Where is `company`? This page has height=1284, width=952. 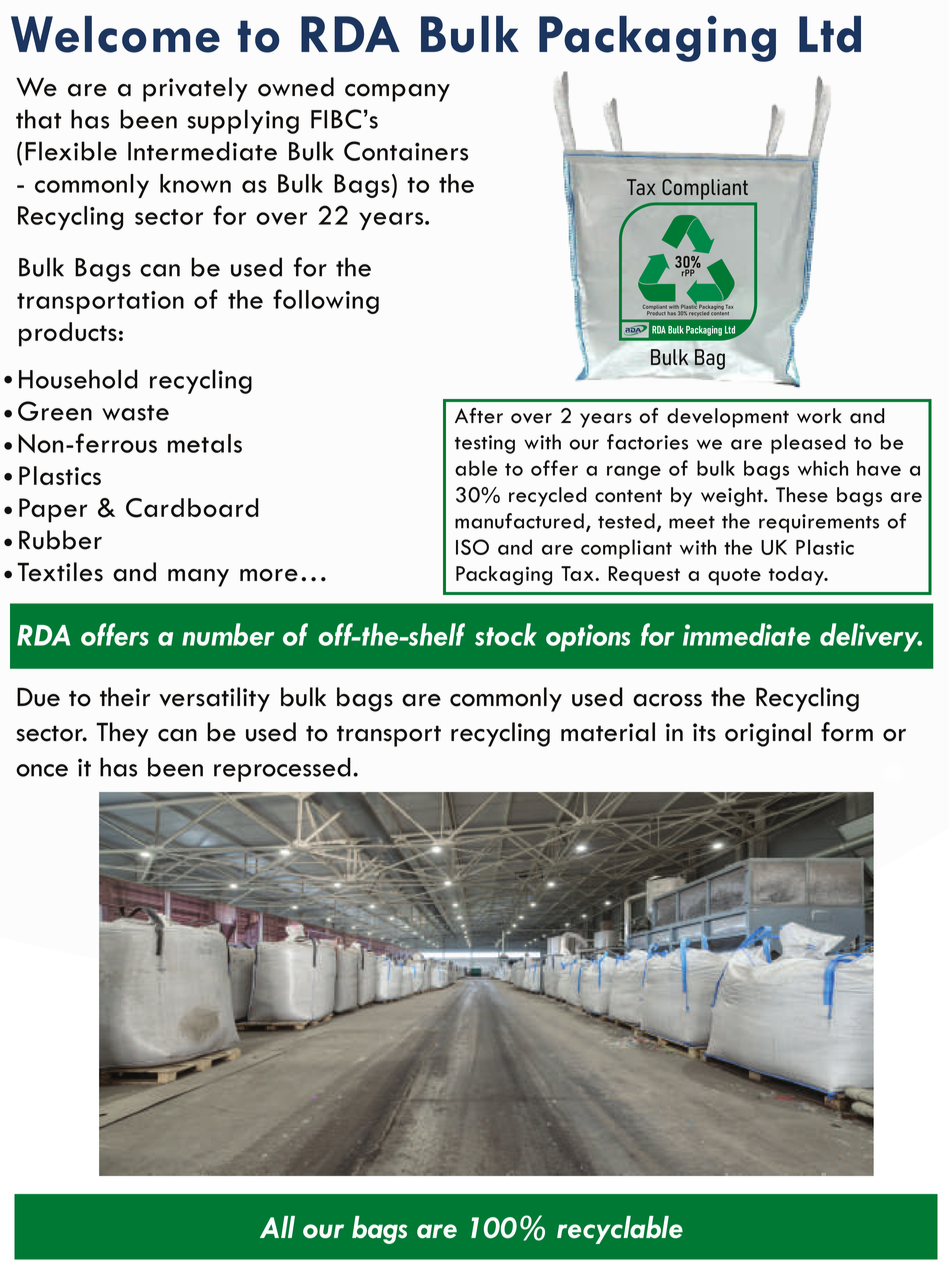 company is located at coordinates (397, 93).
